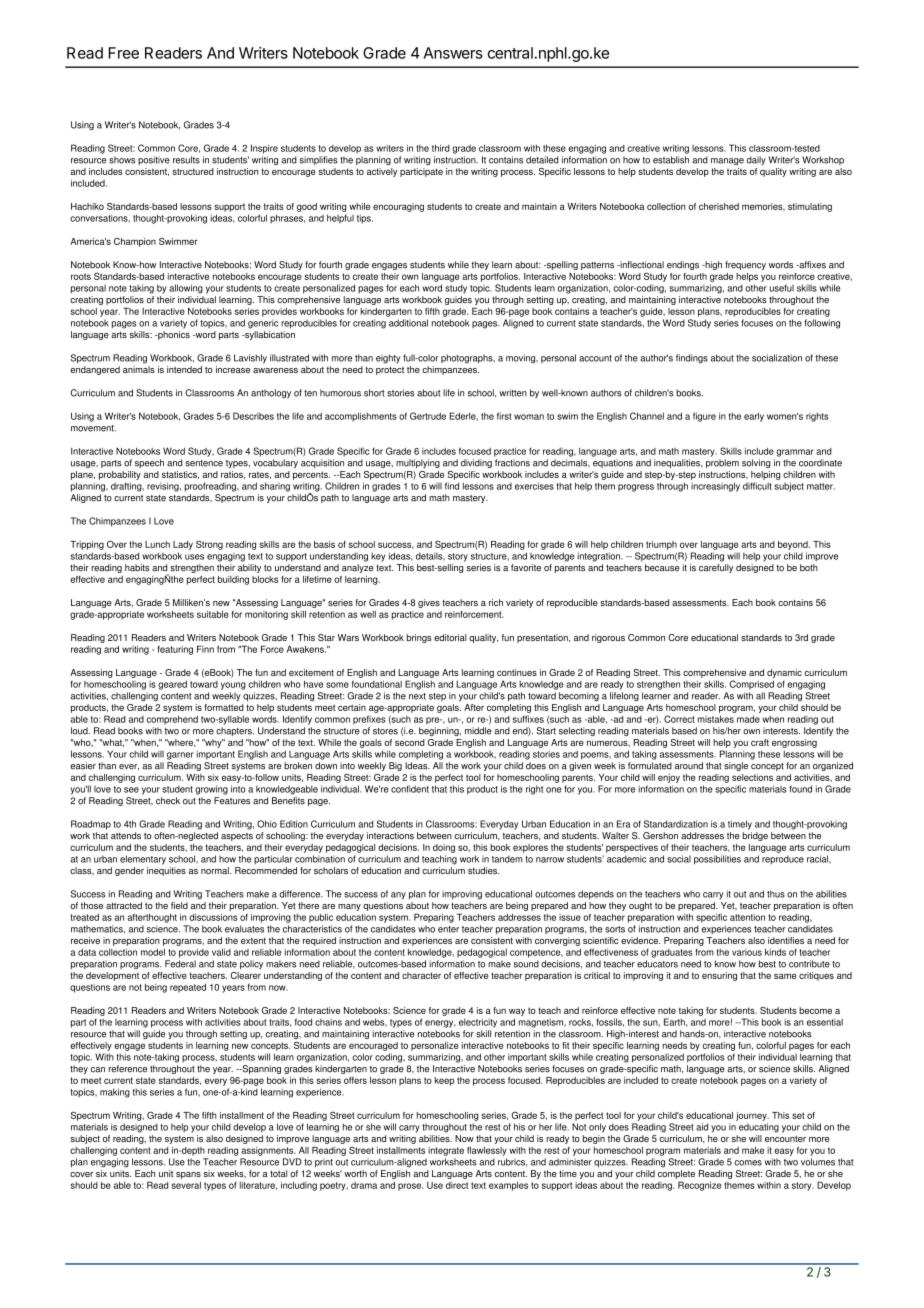  I want to click on studies, so click(484, 870).
